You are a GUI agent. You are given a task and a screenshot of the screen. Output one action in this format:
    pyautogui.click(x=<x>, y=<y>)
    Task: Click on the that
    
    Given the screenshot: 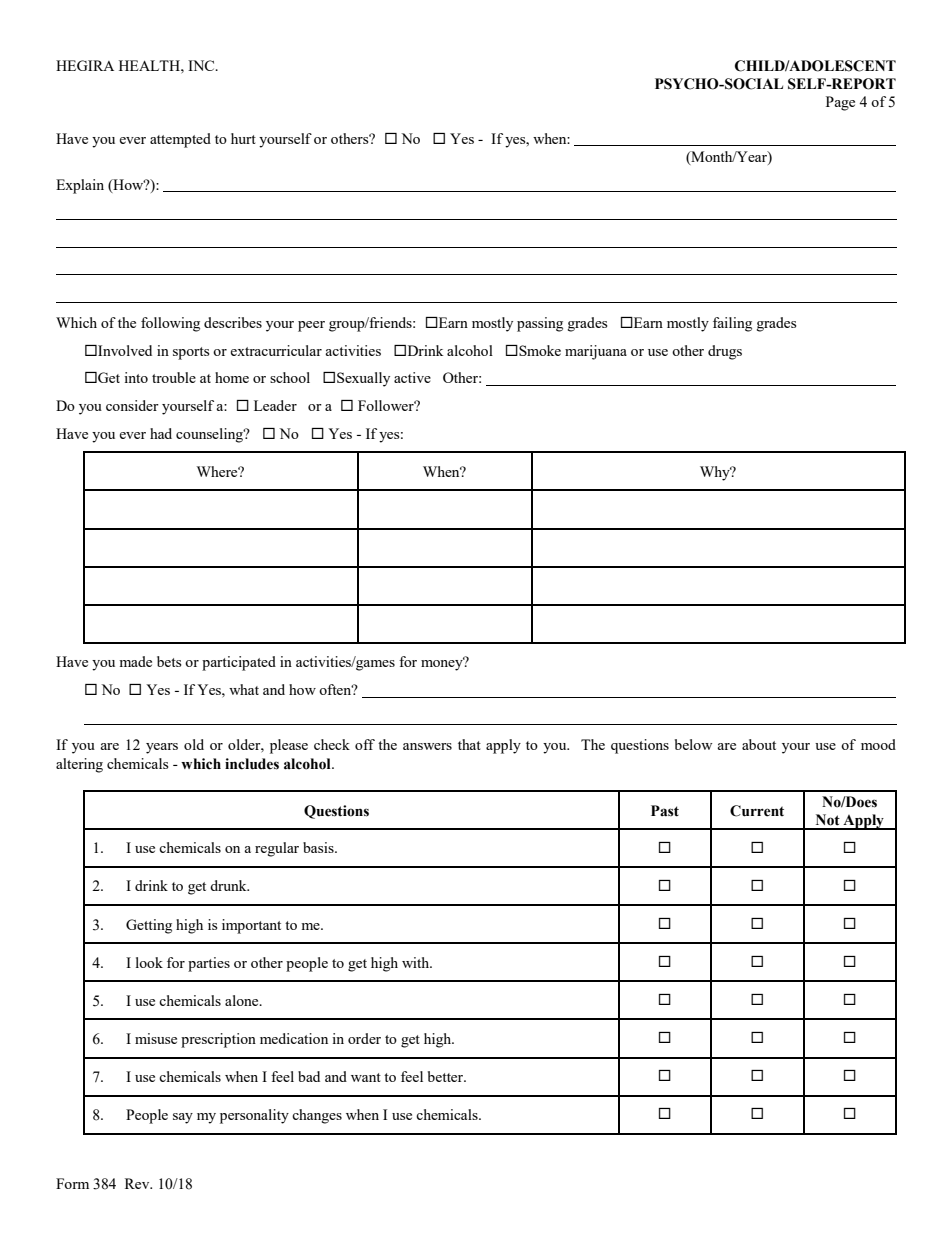 What is the action you would take?
    pyautogui.click(x=469, y=744)
